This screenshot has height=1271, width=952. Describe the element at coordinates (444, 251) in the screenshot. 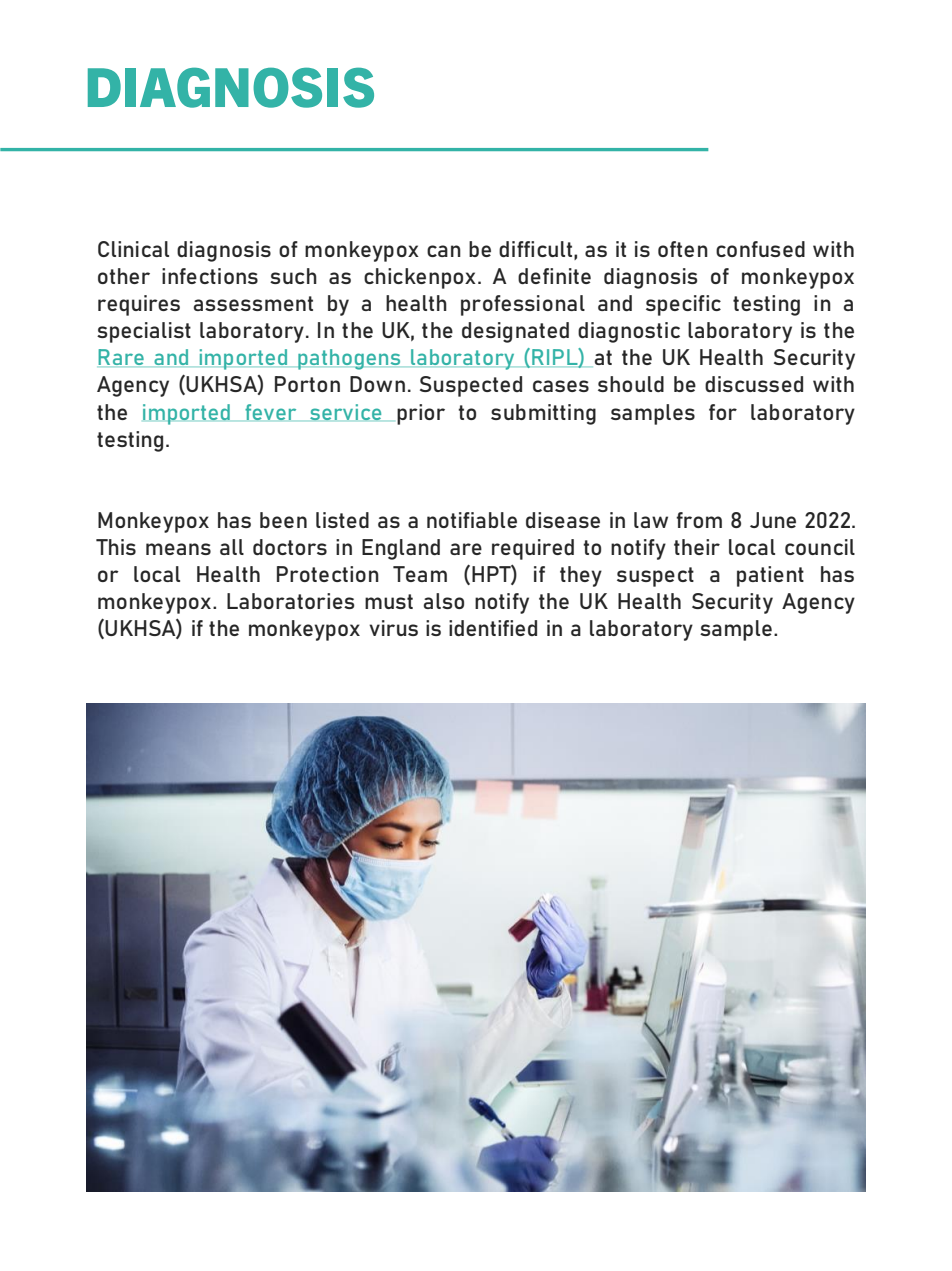

I see `can` at that location.
